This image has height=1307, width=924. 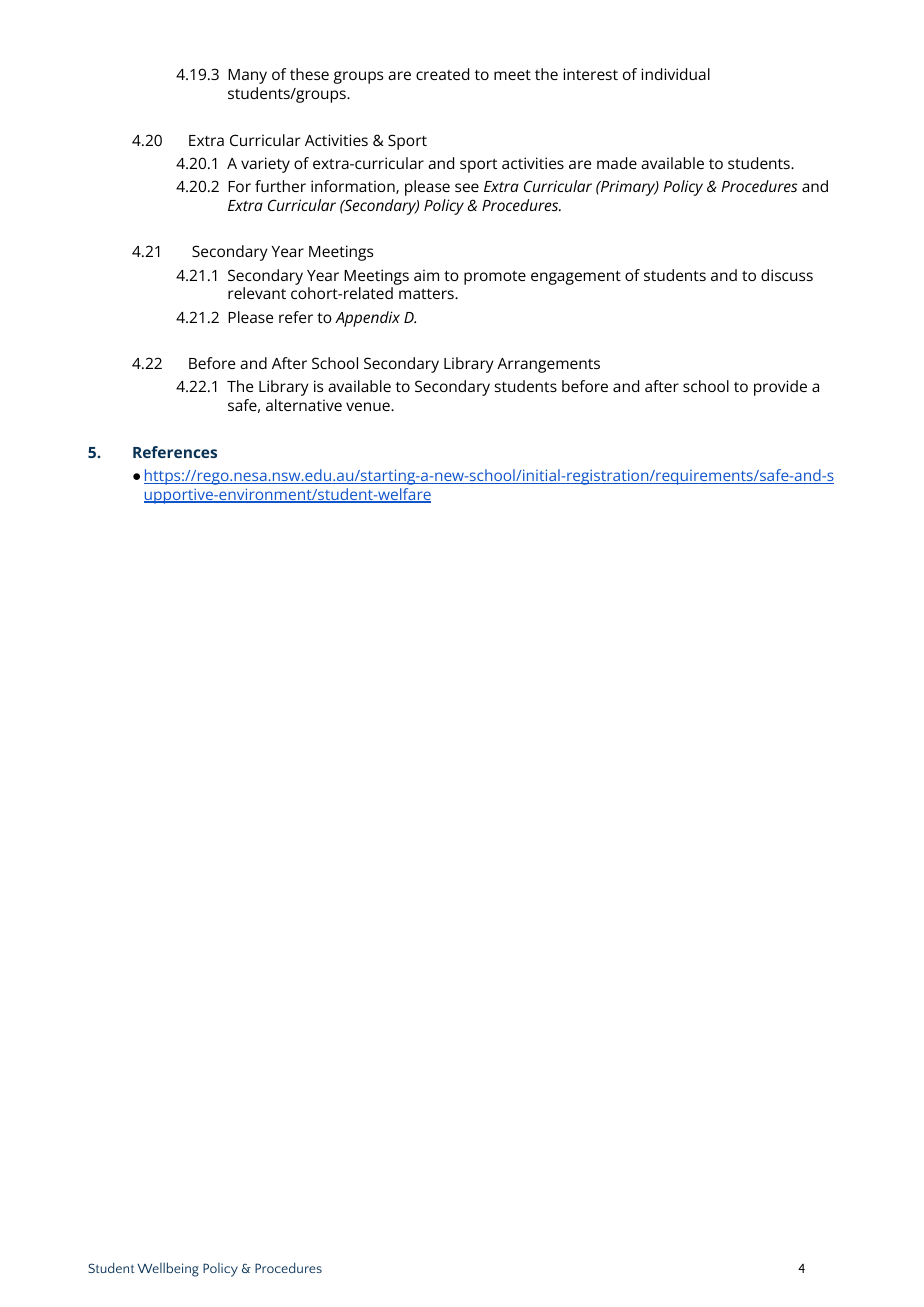 I want to click on Appendix, so click(x=367, y=319).
